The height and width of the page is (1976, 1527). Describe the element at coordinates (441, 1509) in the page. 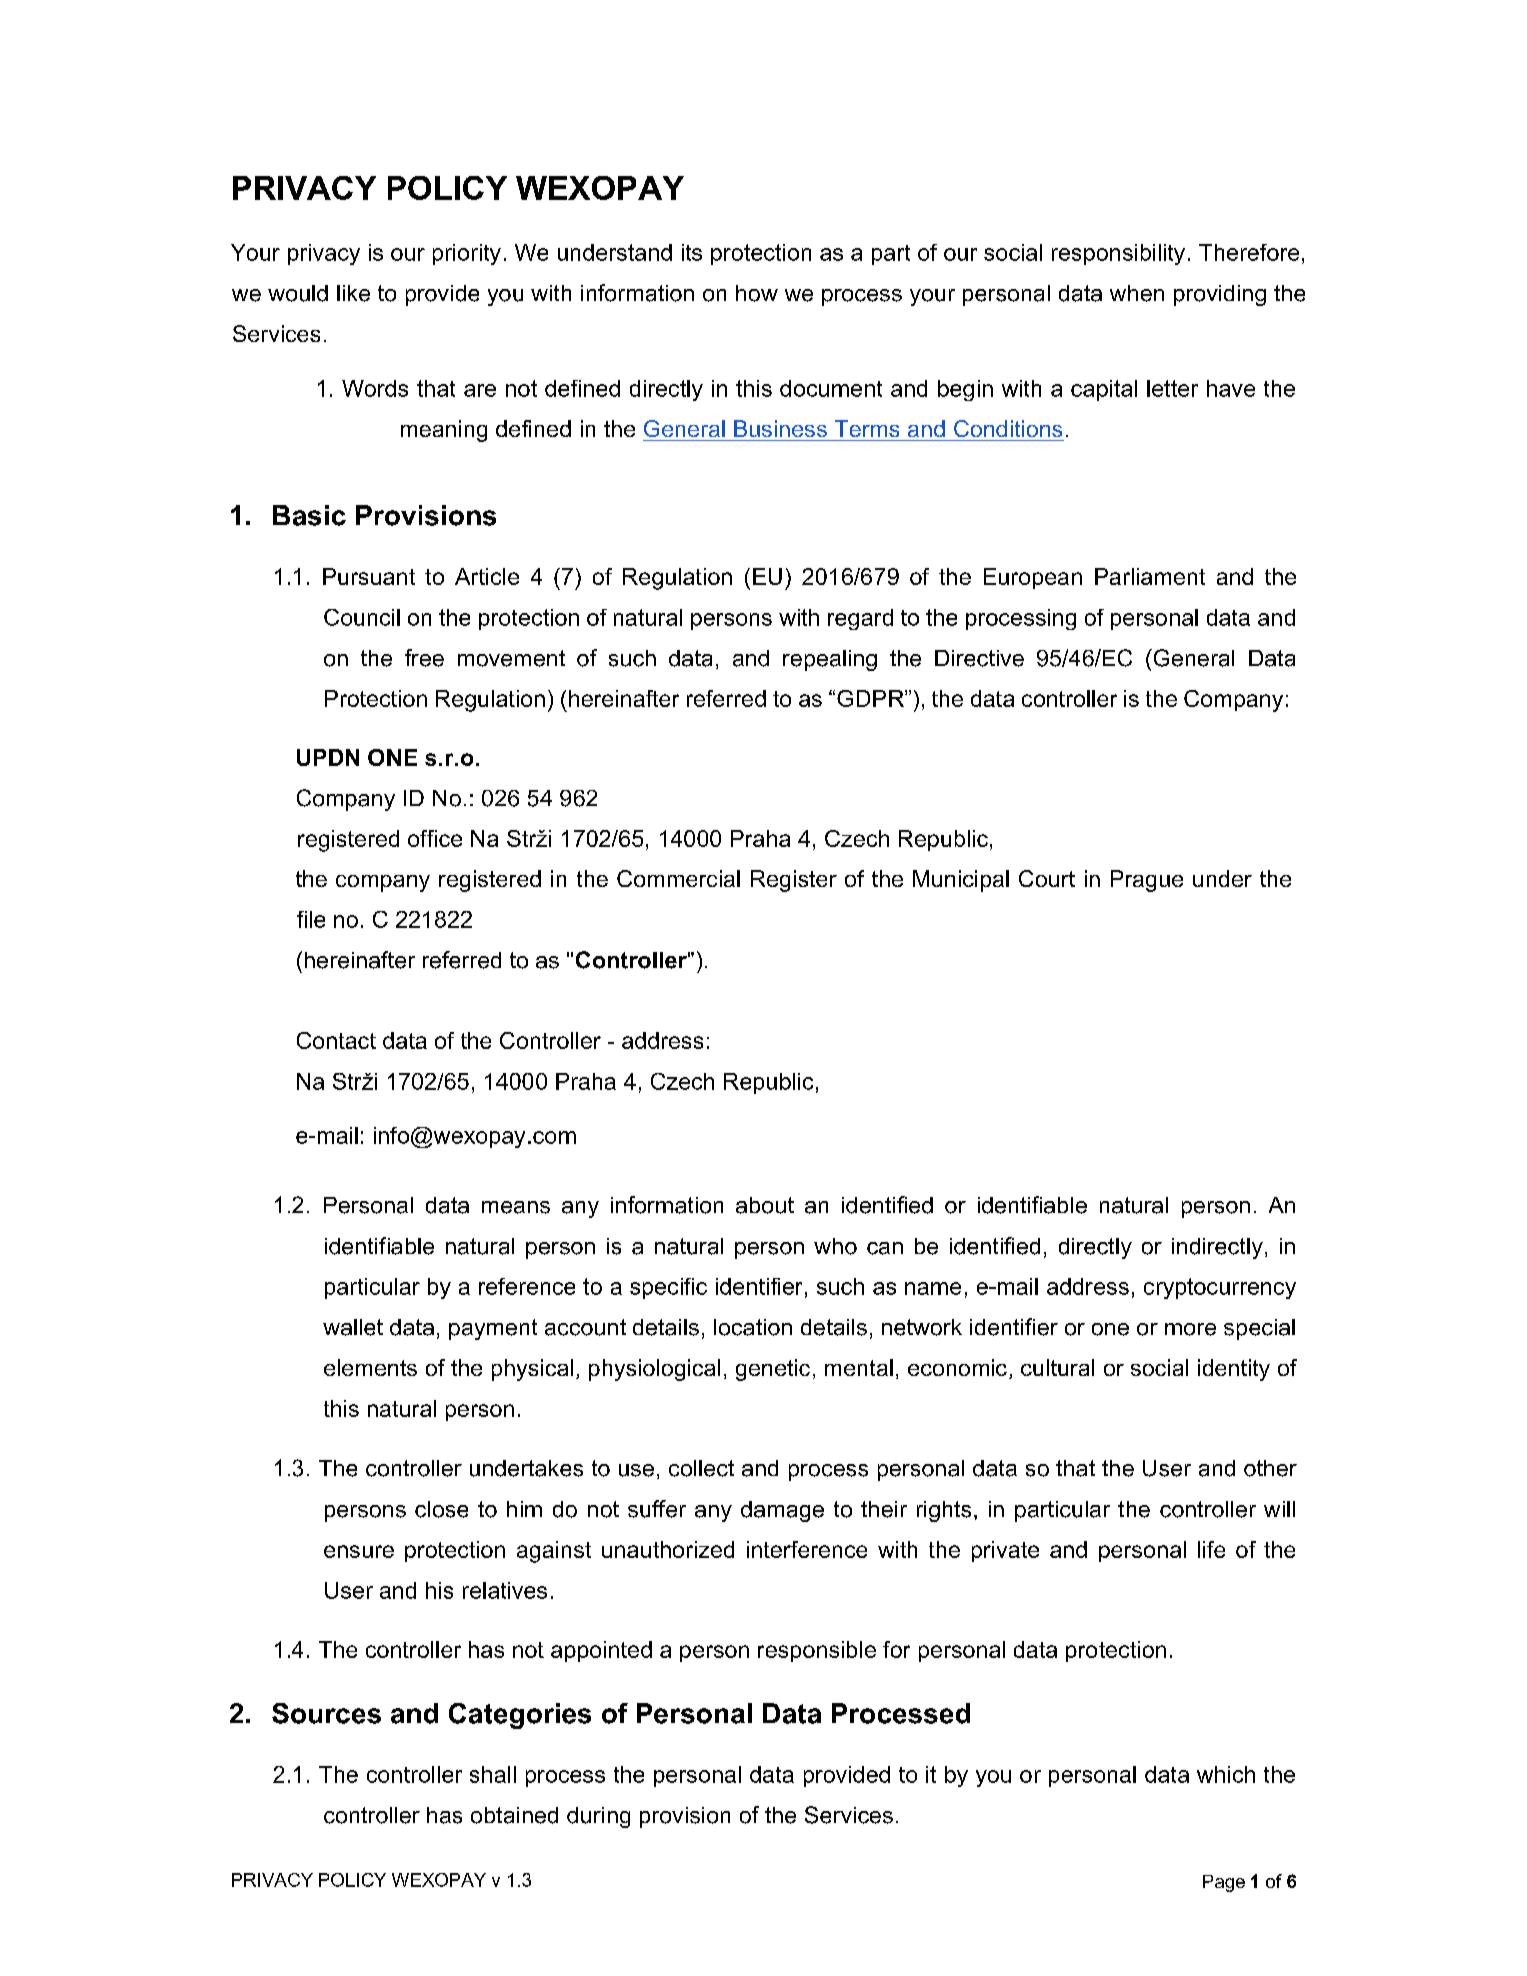

I see `close` at that location.
